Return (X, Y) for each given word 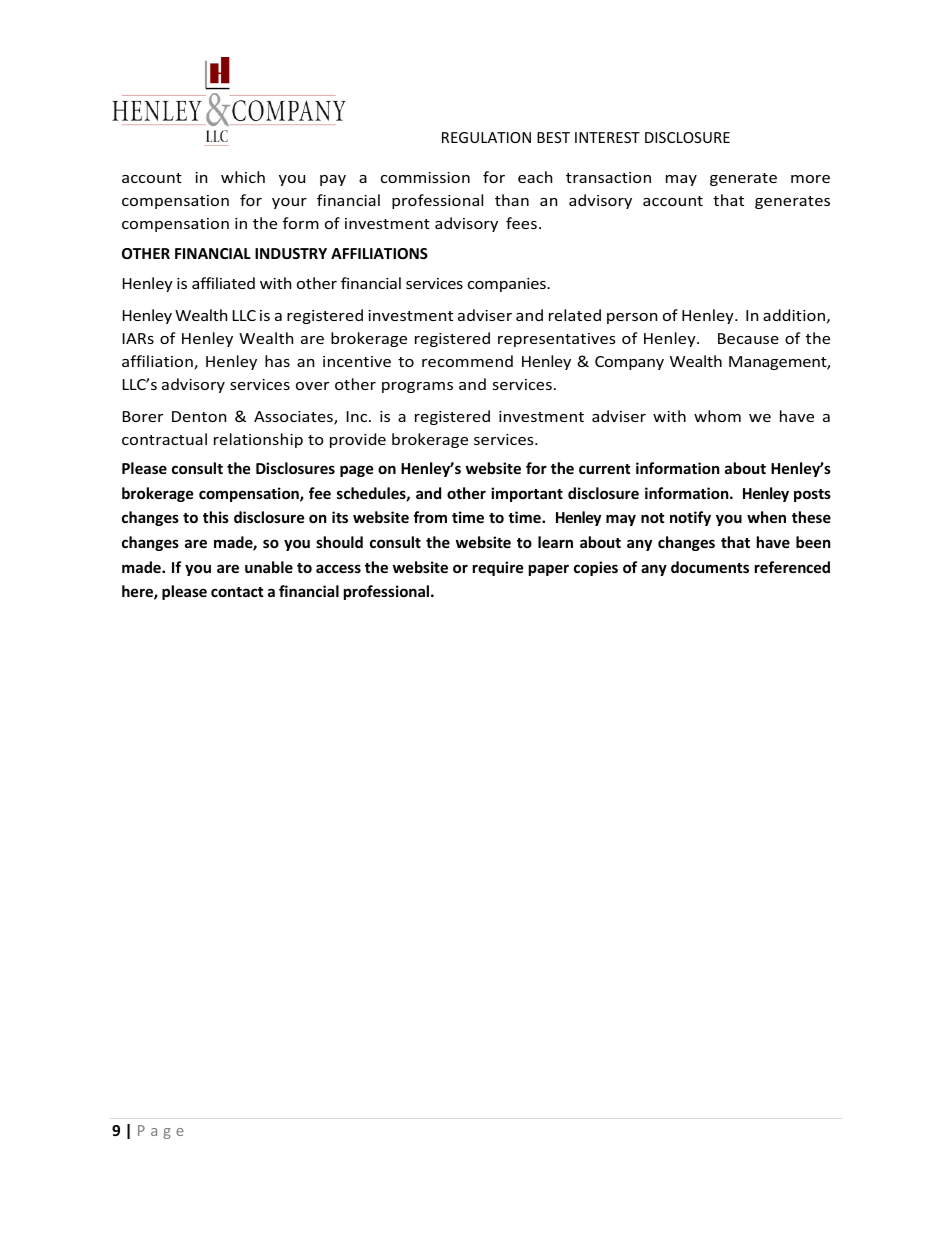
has (277, 361)
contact (237, 592)
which (243, 177)
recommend (467, 361)
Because (748, 338)
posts (812, 495)
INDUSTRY (291, 253)
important (527, 494)
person (632, 318)
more (810, 179)
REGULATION (486, 137)
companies (508, 285)
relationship (258, 440)
